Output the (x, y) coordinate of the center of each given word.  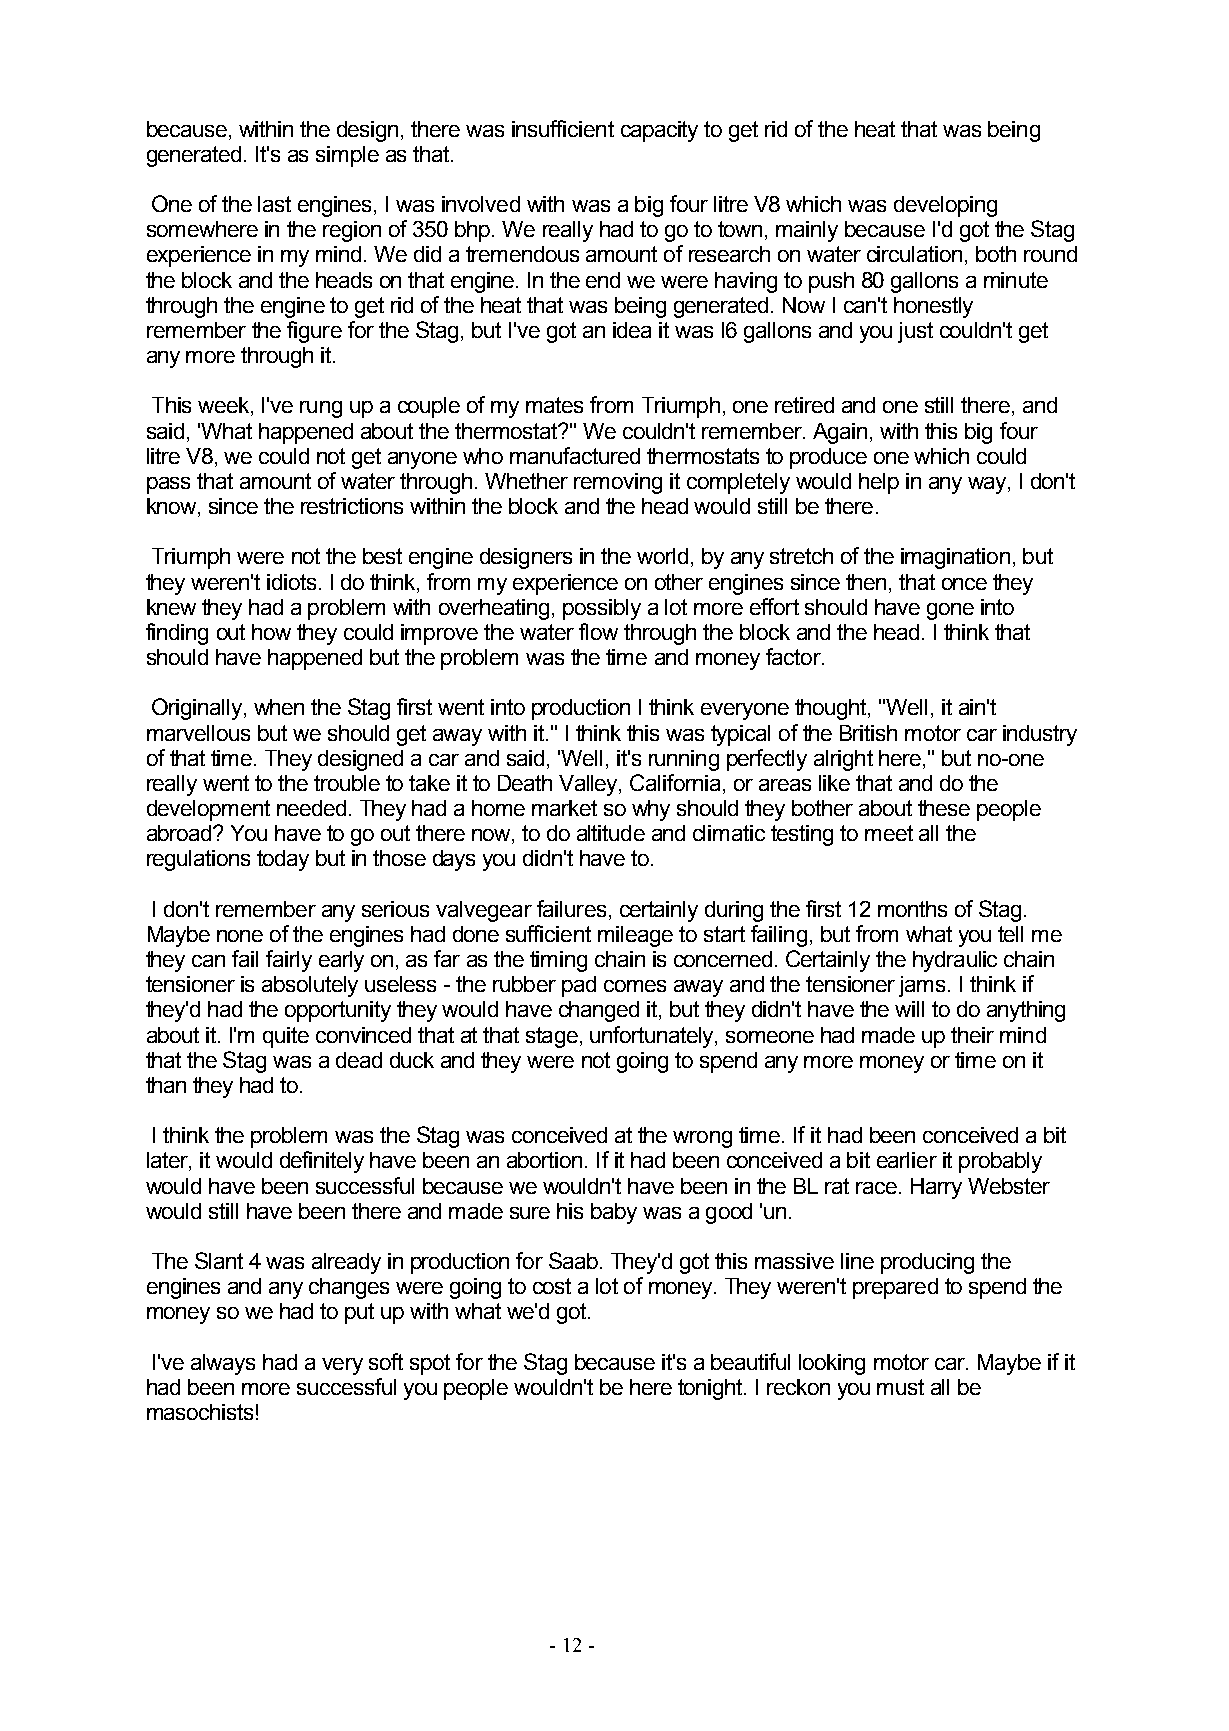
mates (554, 405)
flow (598, 631)
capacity (659, 131)
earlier (907, 1160)
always (223, 1364)
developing (945, 206)
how (271, 632)
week (225, 406)
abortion (544, 1160)
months (912, 909)
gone (950, 611)
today (283, 860)
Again (840, 433)
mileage (635, 936)
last (274, 204)
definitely (322, 1162)
